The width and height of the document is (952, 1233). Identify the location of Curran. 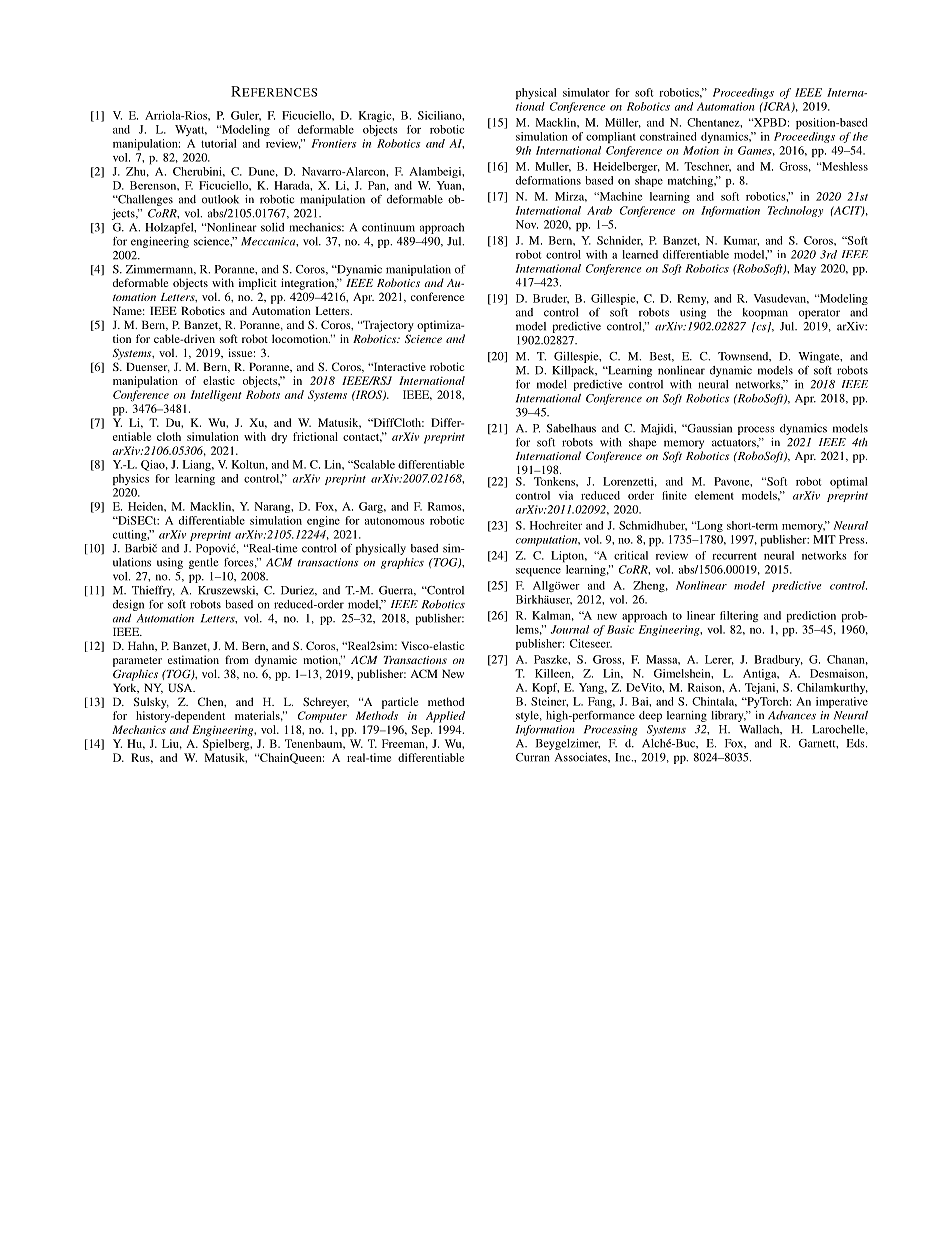
(532, 757).
